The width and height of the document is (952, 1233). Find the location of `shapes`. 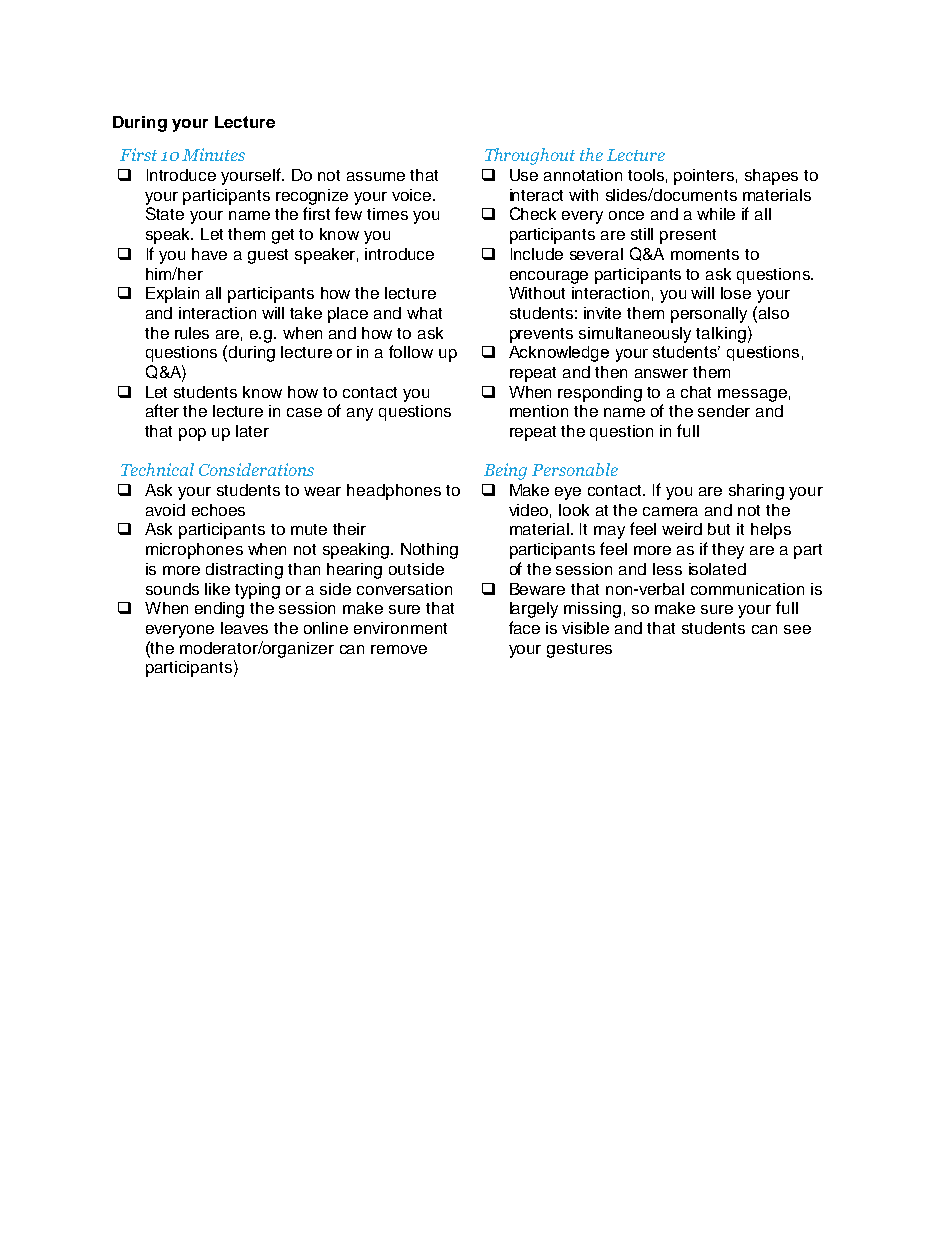

shapes is located at coordinates (771, 177).
